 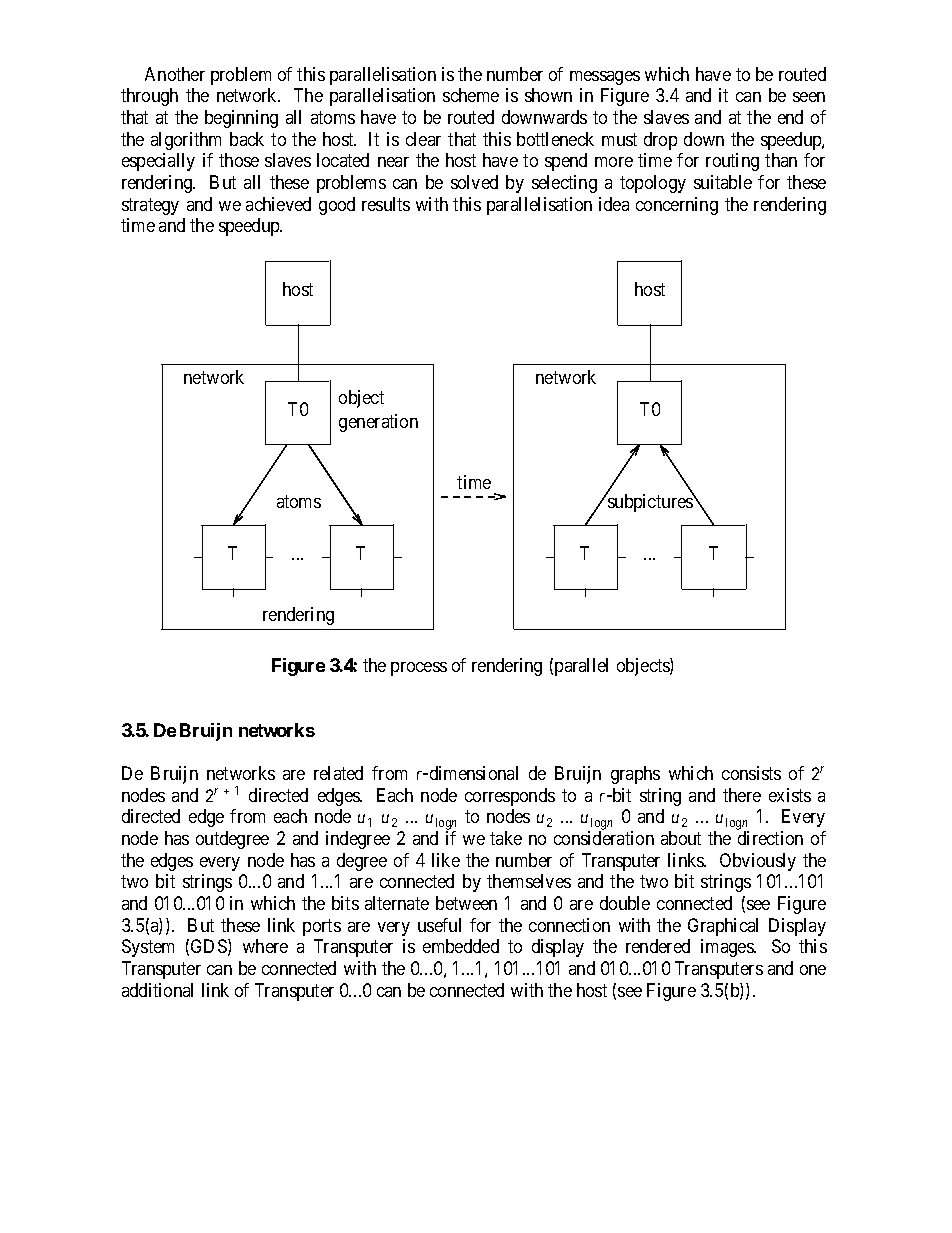 What do you see at coordinates (809, 97) in the page?
I see `seen` at bounding box center [809, 97].
